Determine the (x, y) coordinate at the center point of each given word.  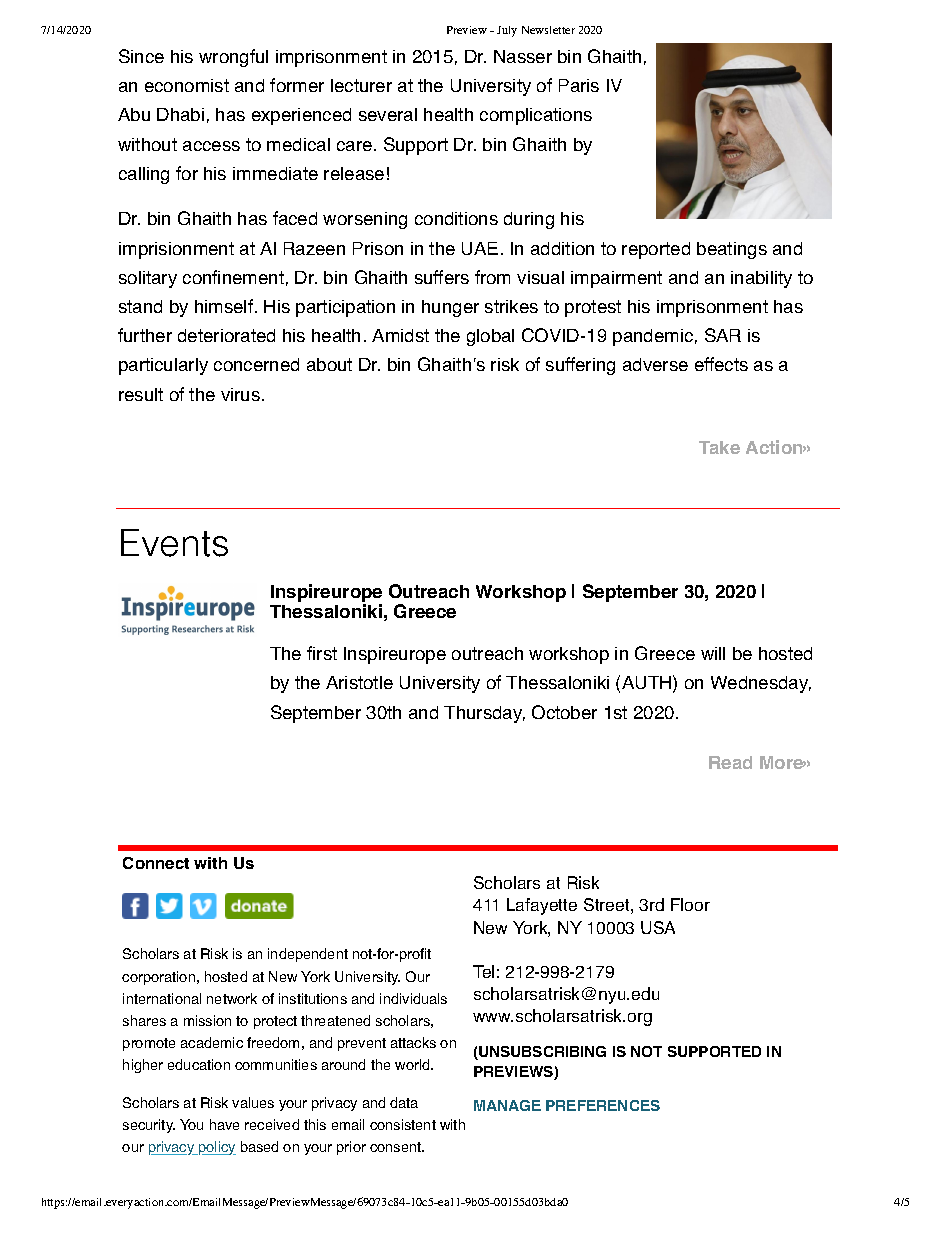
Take (719, 447)
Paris (579, 85)
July (507, 31)
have (224, 1124)
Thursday (484, 714)
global (490, 337)
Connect (156, 863)
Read (730, 762)
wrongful (233, 58)
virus (240, 394)
